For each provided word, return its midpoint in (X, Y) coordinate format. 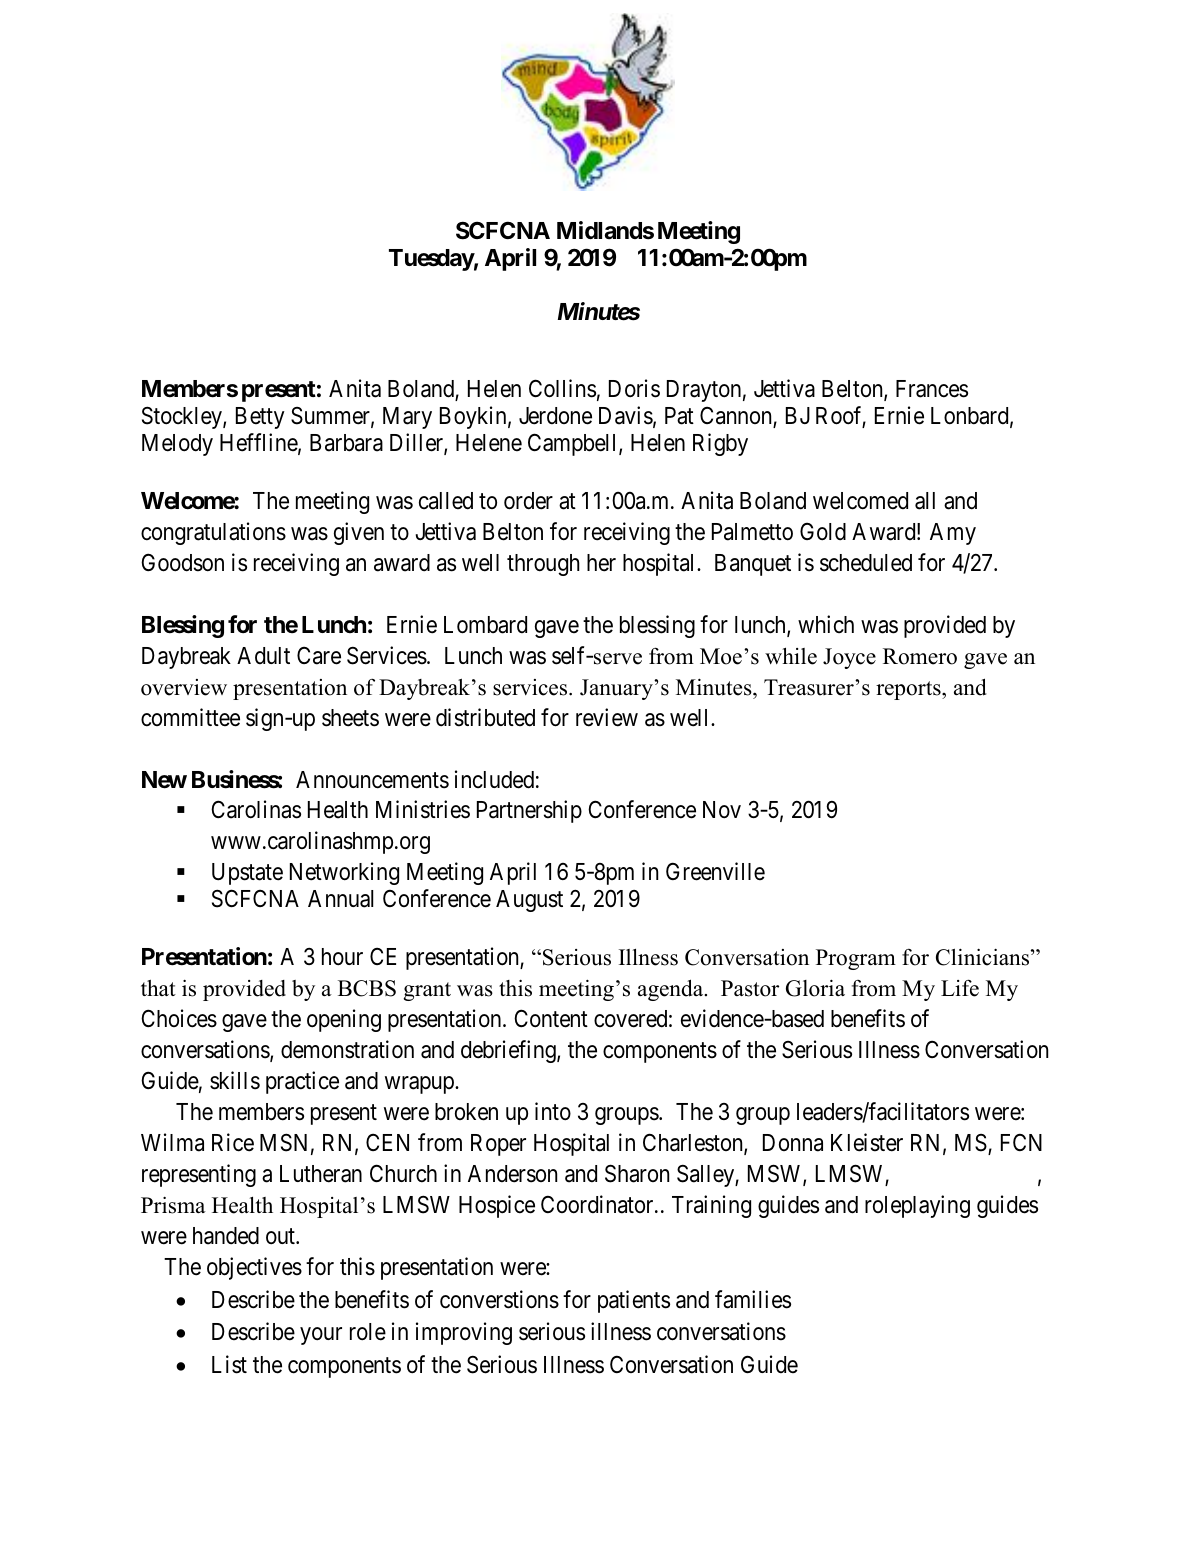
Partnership (529, 811)
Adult (263, 655)
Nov (722, 810)
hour (342, 957)
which (826, 624)
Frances (932, 389)
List (229, 1364)
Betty (260, 418)
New (164, 780)
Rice (233, 1142)
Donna (793, 1143)
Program (856, 959)
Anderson (512, 1174)
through (543, 565)
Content (551, 1018)
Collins (562, 388)
